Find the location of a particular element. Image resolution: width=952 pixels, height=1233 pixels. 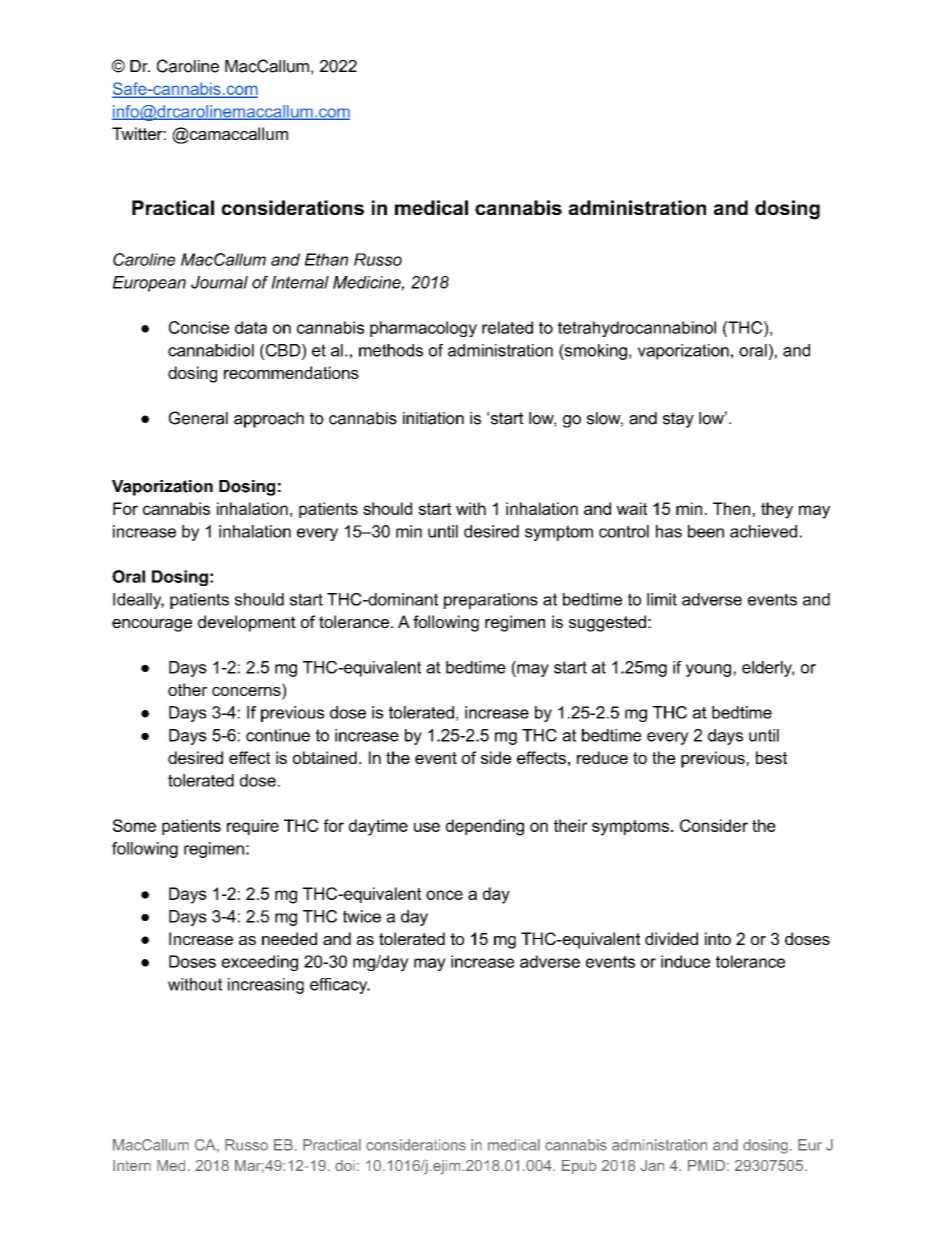

development is located at coordinates (247, 623).
